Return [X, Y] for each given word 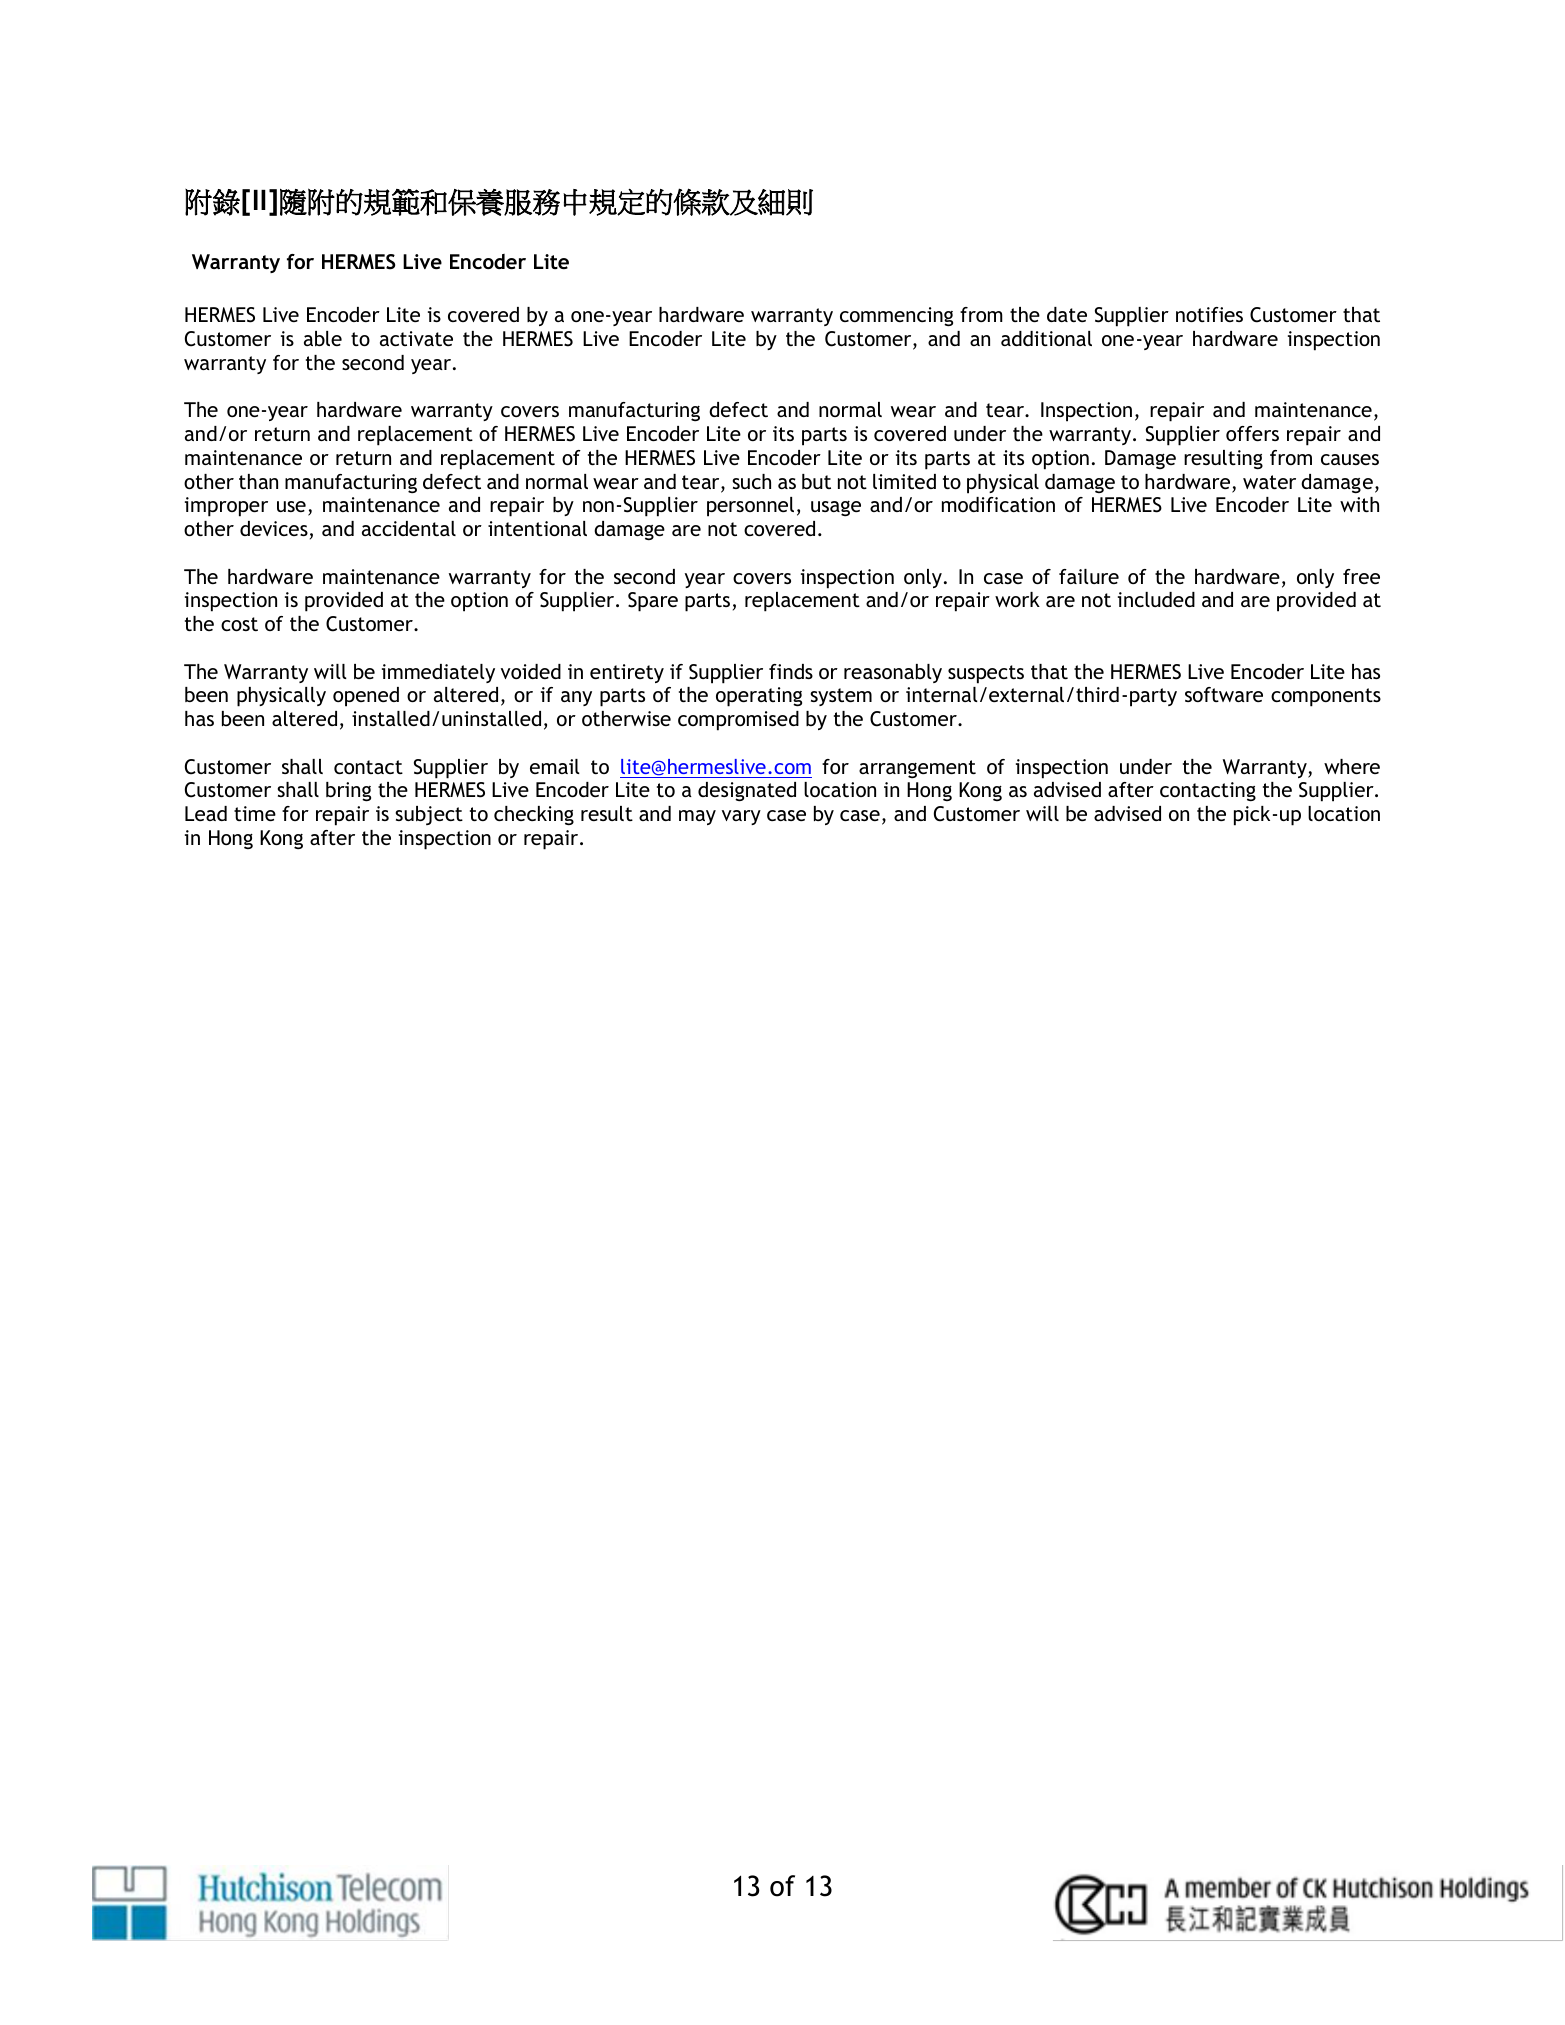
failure [1089, 576]
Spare [653, 602]
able [323, 338]
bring [348, 792]
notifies [1209, 314]
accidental [409, 528]
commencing [896, 317]
